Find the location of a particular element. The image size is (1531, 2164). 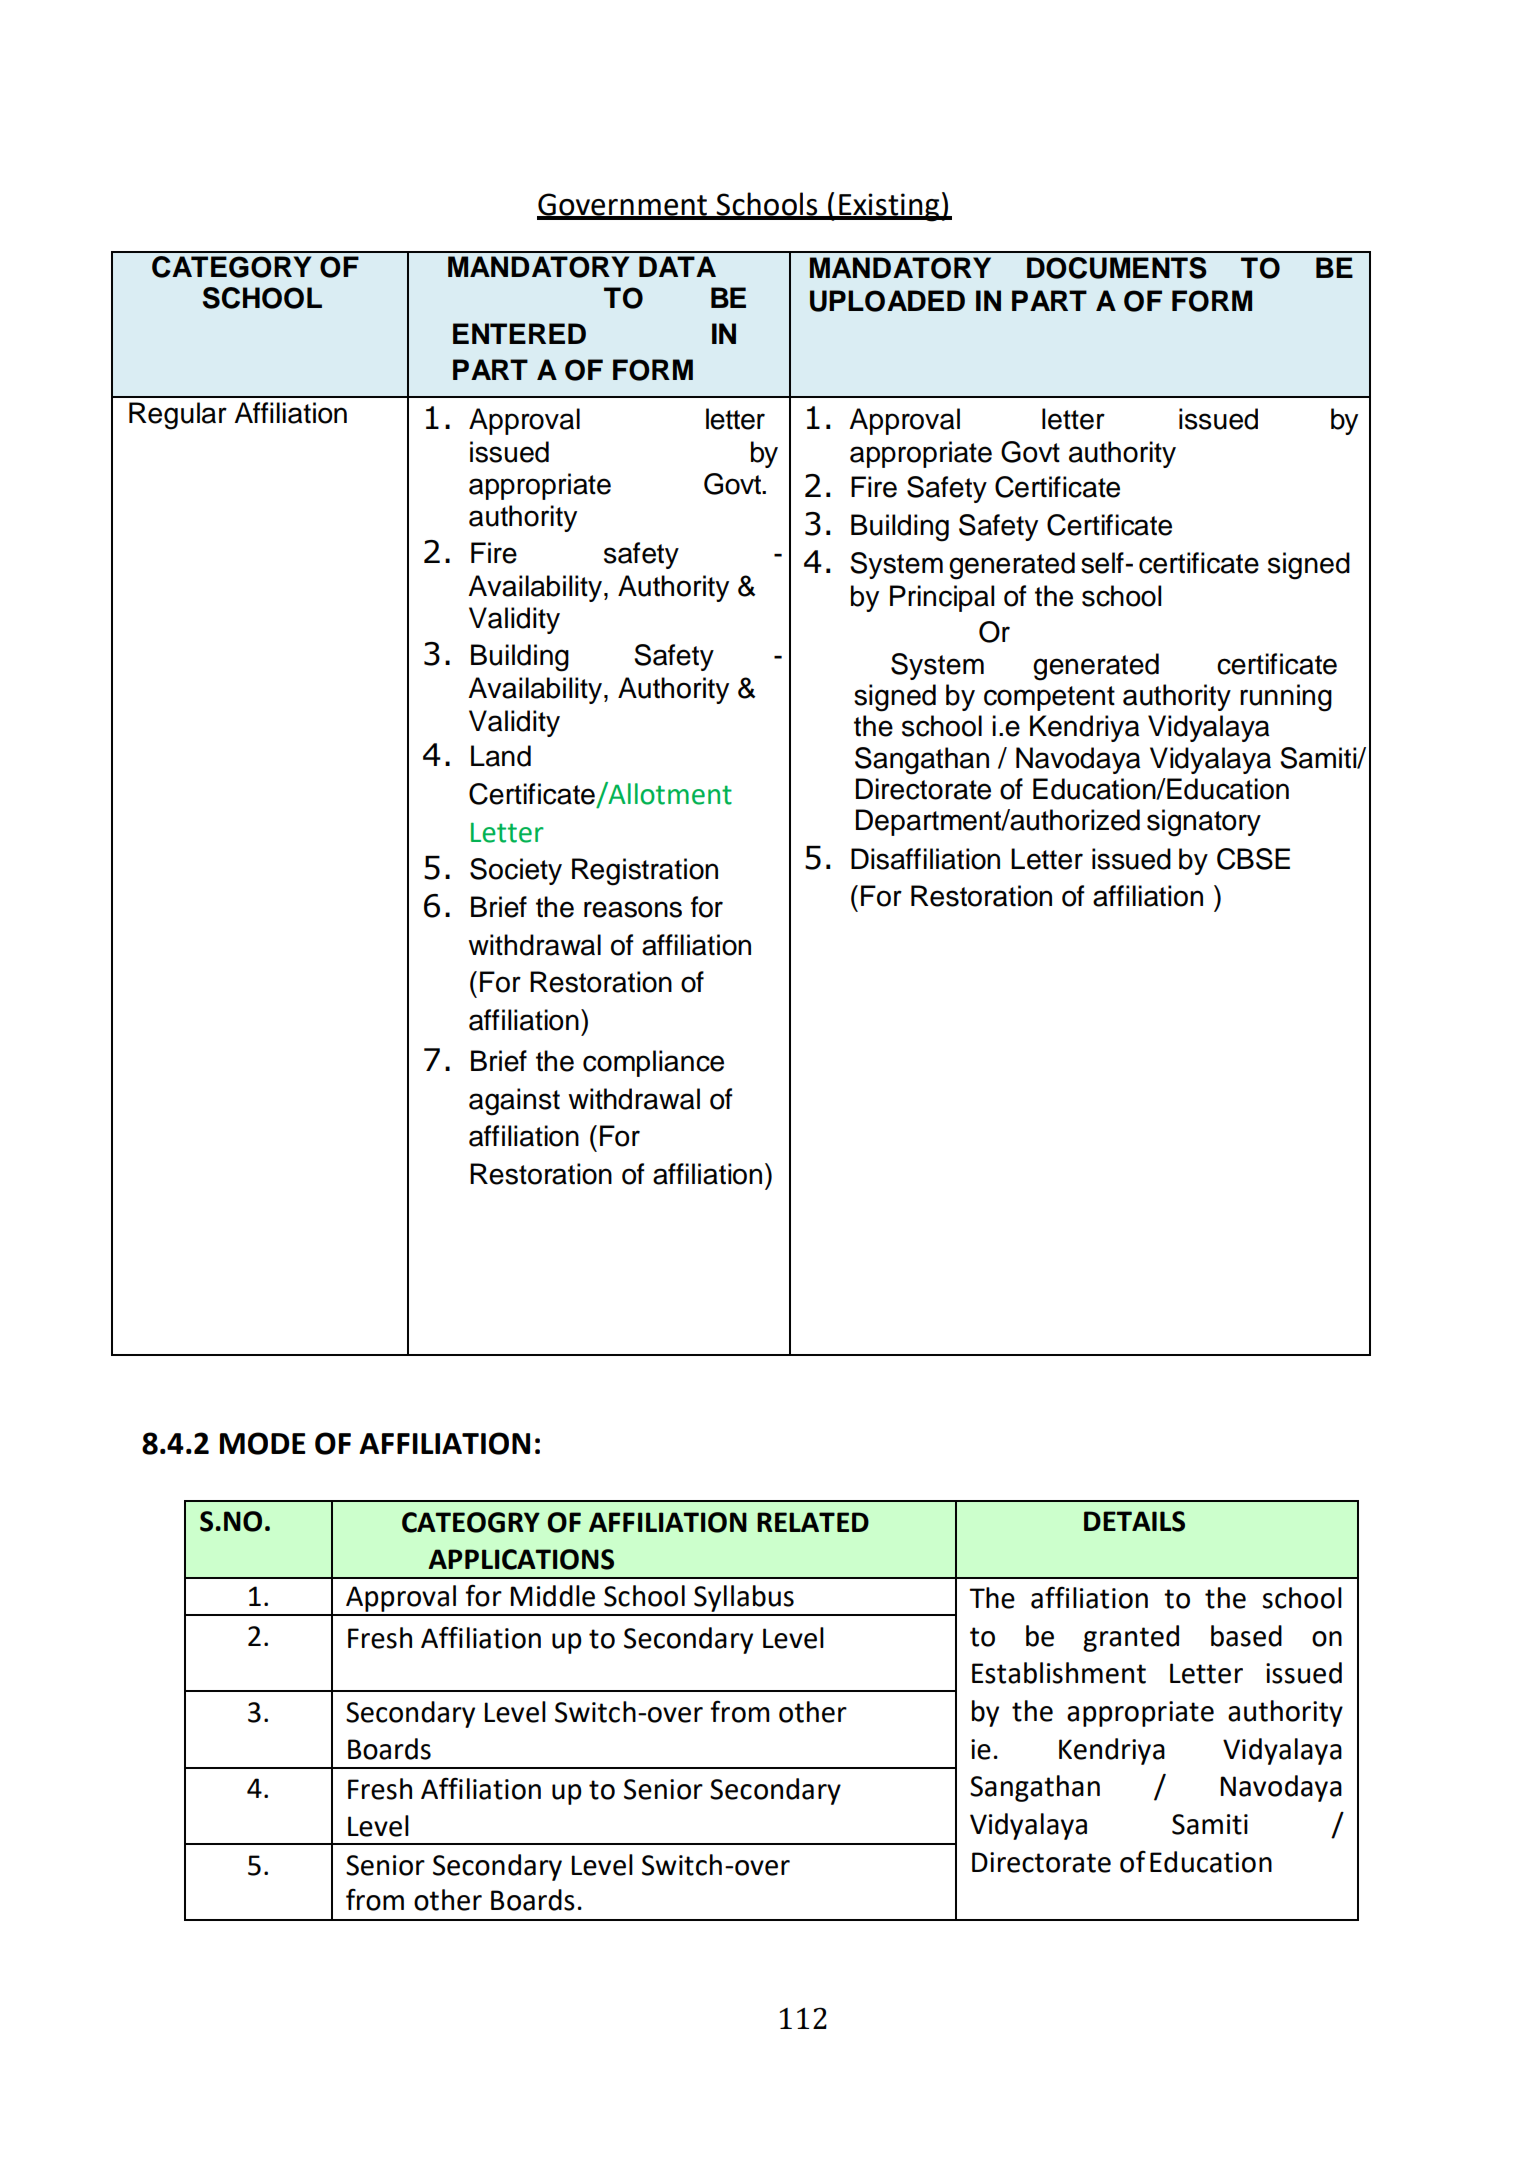

DOCUMENTS is located at coordinates (1117, 268).
